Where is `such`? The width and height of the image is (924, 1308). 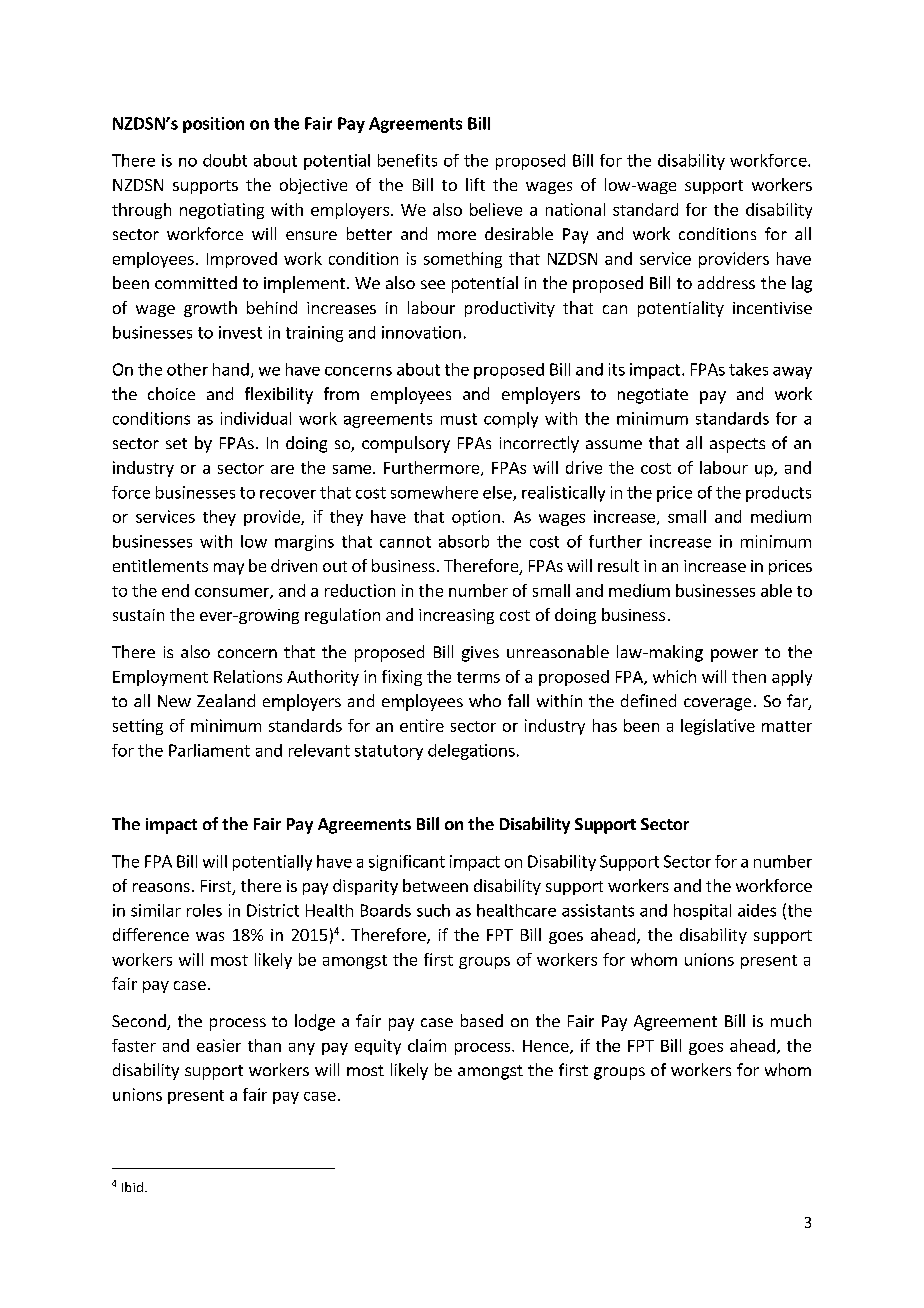
such is located at coordinates (433, 910).
